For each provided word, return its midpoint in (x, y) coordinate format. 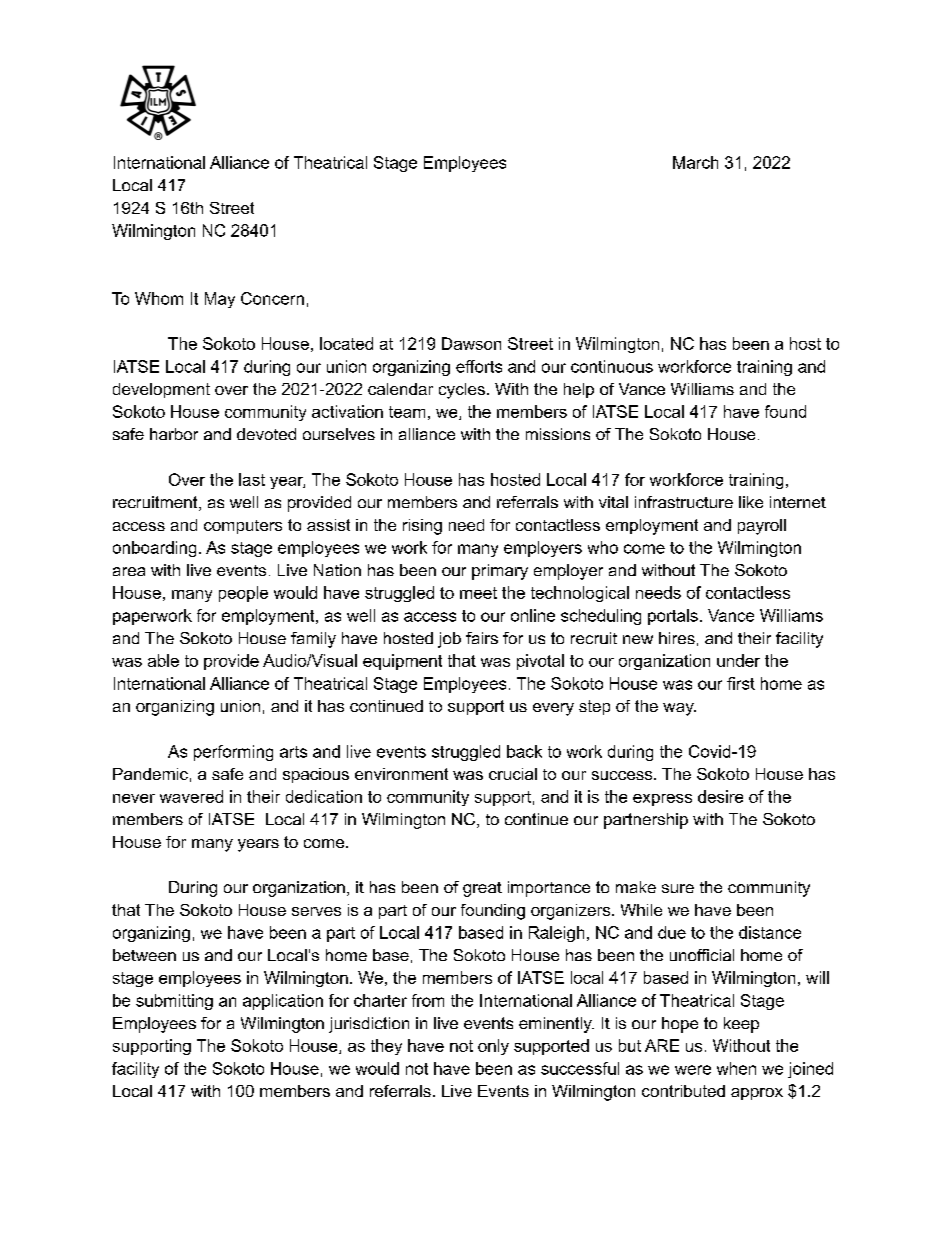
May (220, 300)
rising (422, 527)
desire (720, 796)
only (493, 1047)
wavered (191, 796)
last (252, 479)
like (751, 502)
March (695, 162)
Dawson (471, 343)
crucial (513, 774)
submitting (174, 1002)
